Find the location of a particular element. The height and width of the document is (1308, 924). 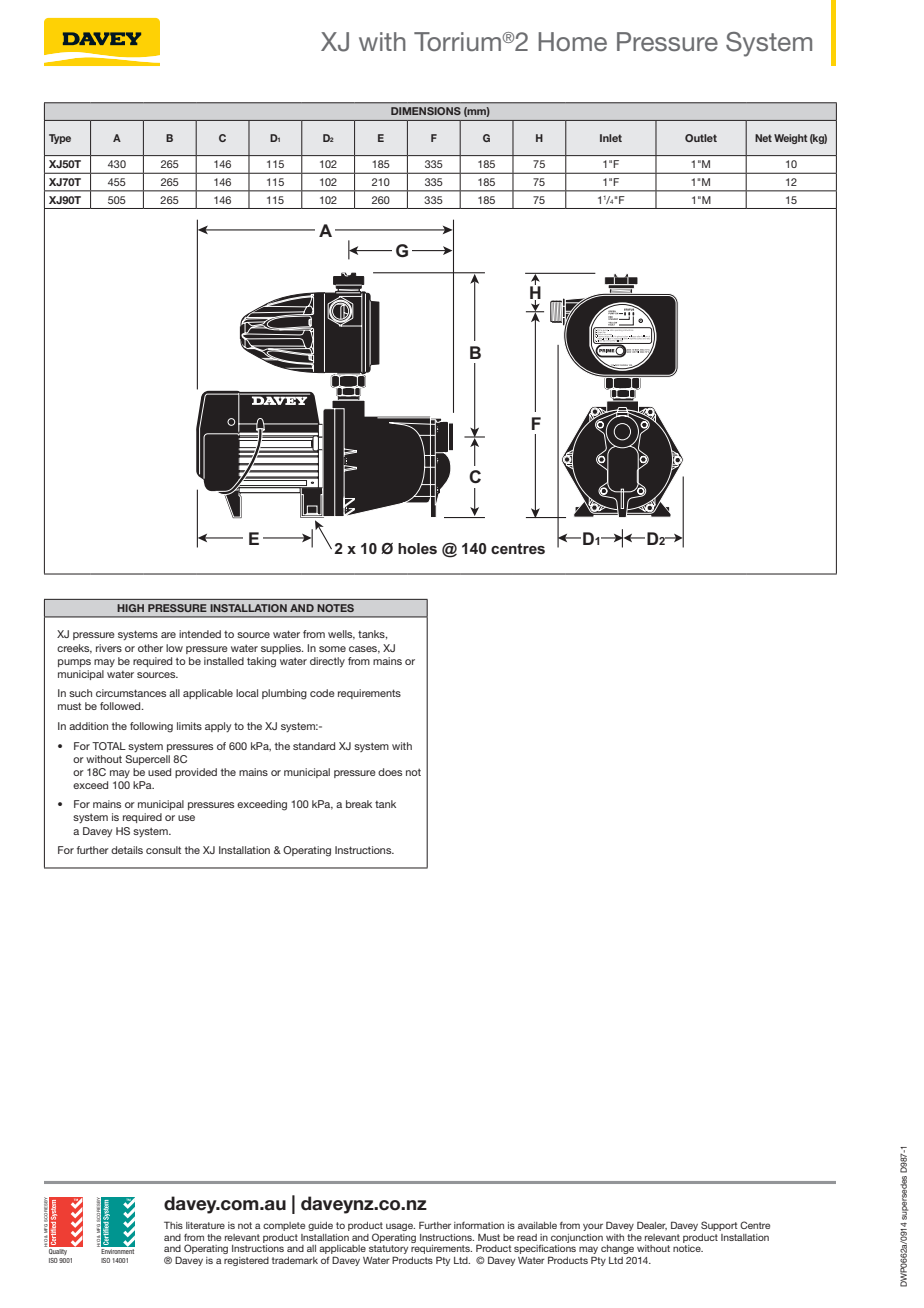

holes is located at coordinates (417, 548).
